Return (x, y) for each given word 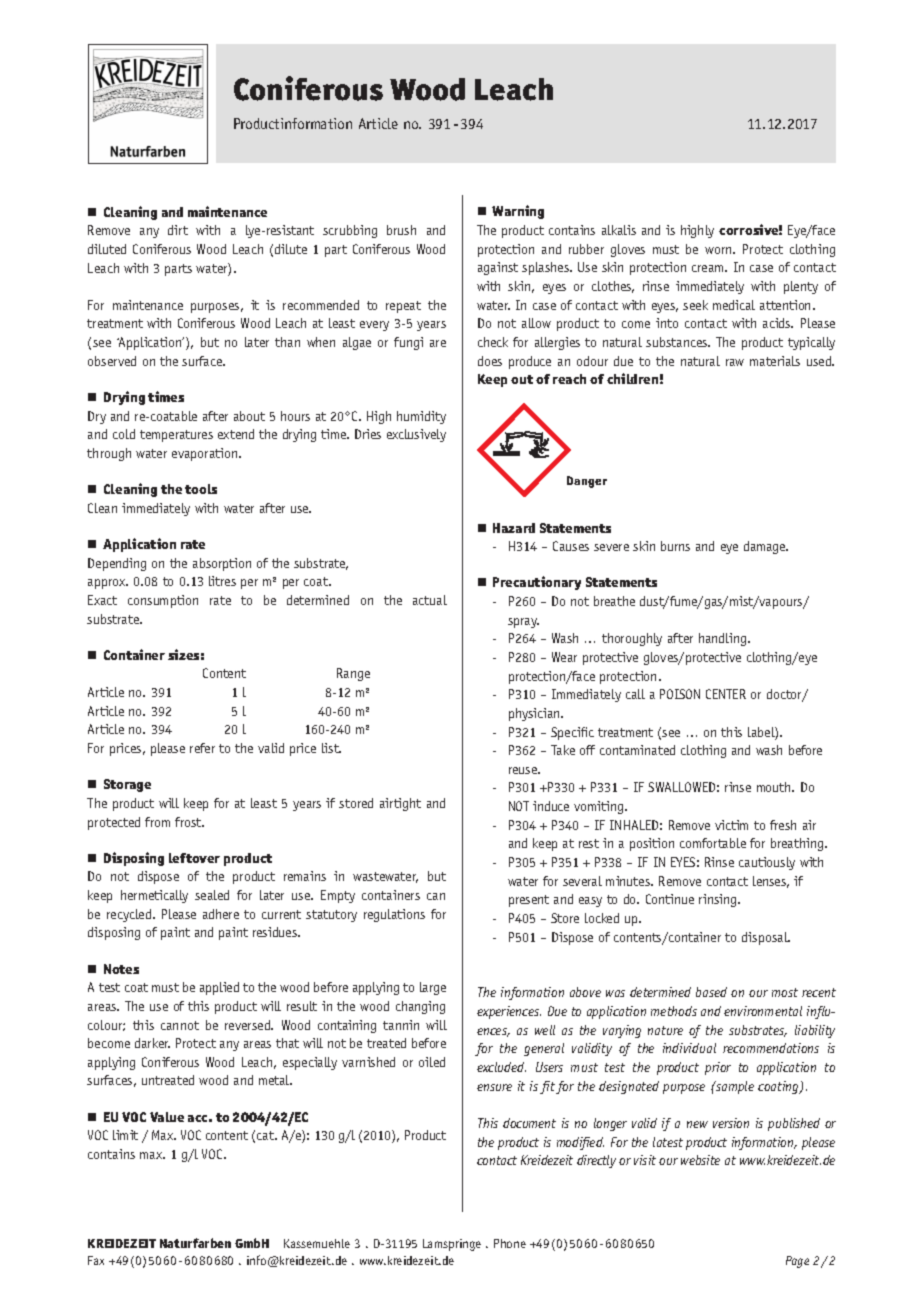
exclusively (416, 435)
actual (430, 600)
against (498, 268)
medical (734, 305)
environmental (763, 1011)
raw (735, 362)
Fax (96, 1260)
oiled (432, 1062)
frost (189, 822)
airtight (400, 804)
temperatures (176, 436)
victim (731, 825)
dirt (178, 230)
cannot (180, 1025)
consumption (163, 601)
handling (724, 639)
